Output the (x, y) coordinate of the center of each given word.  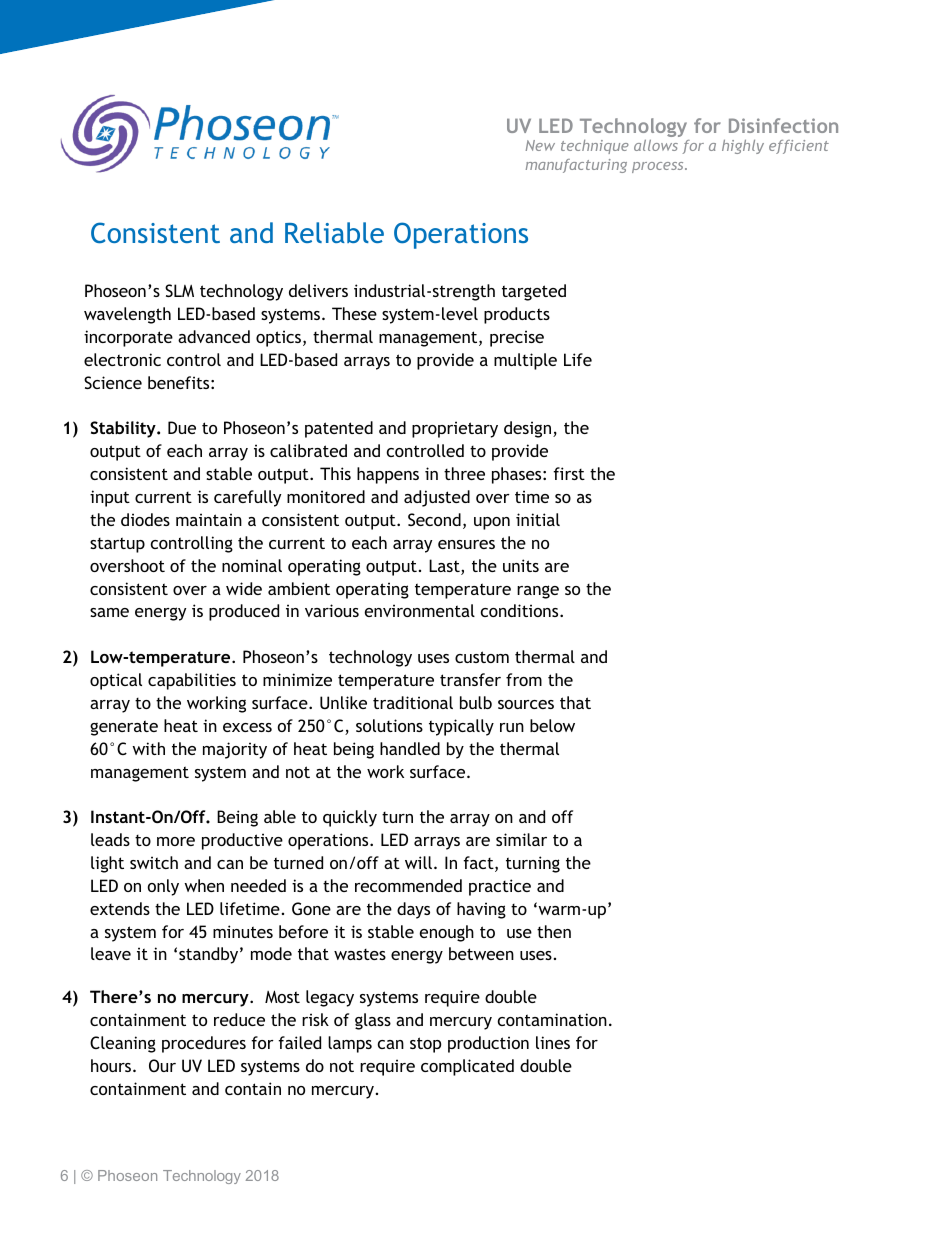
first (569, 473)
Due (182, 427)
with (148, 748)
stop (425, 1045)
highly (743, 147)
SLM (179, 290)
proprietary (455, 429)
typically (461, 727)
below (552, 725)
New (540, 145)
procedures (204, 1044)
